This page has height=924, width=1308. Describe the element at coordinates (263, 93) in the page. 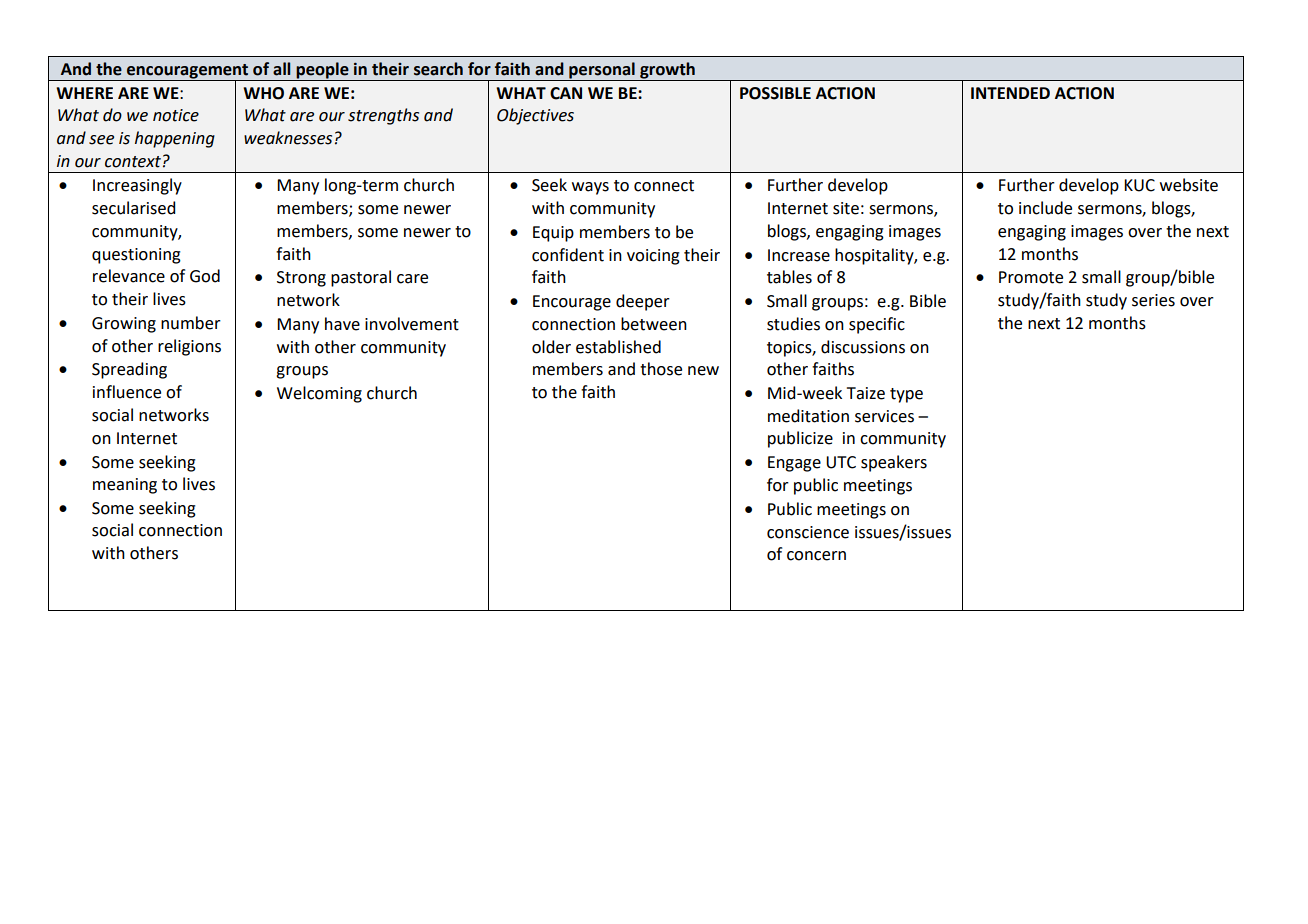

I see `WHO` at that location.
